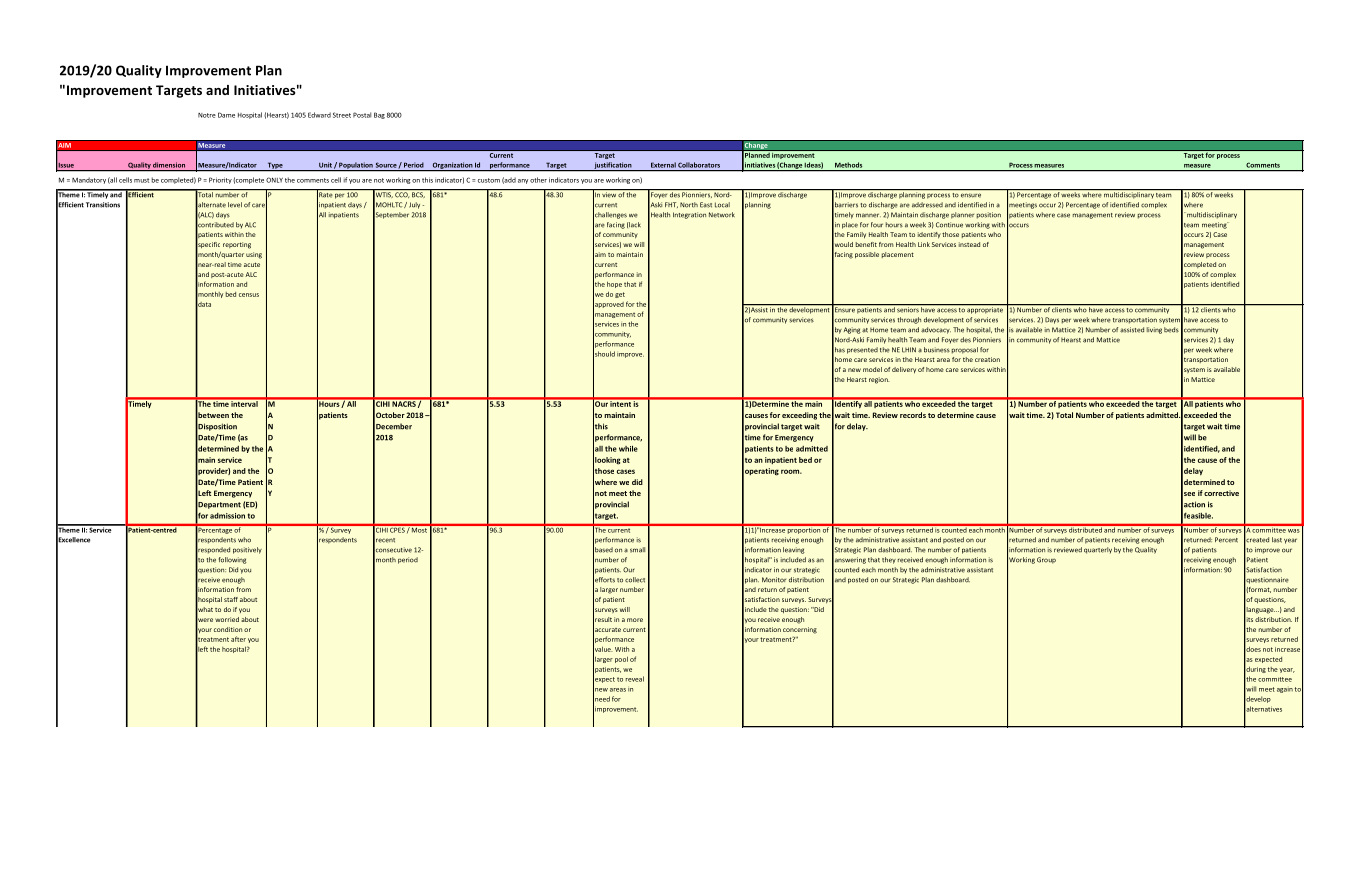  What do you see at coordinates (238, 639) in the screenshot?
I see `after` at bounding box center [238, 639].
